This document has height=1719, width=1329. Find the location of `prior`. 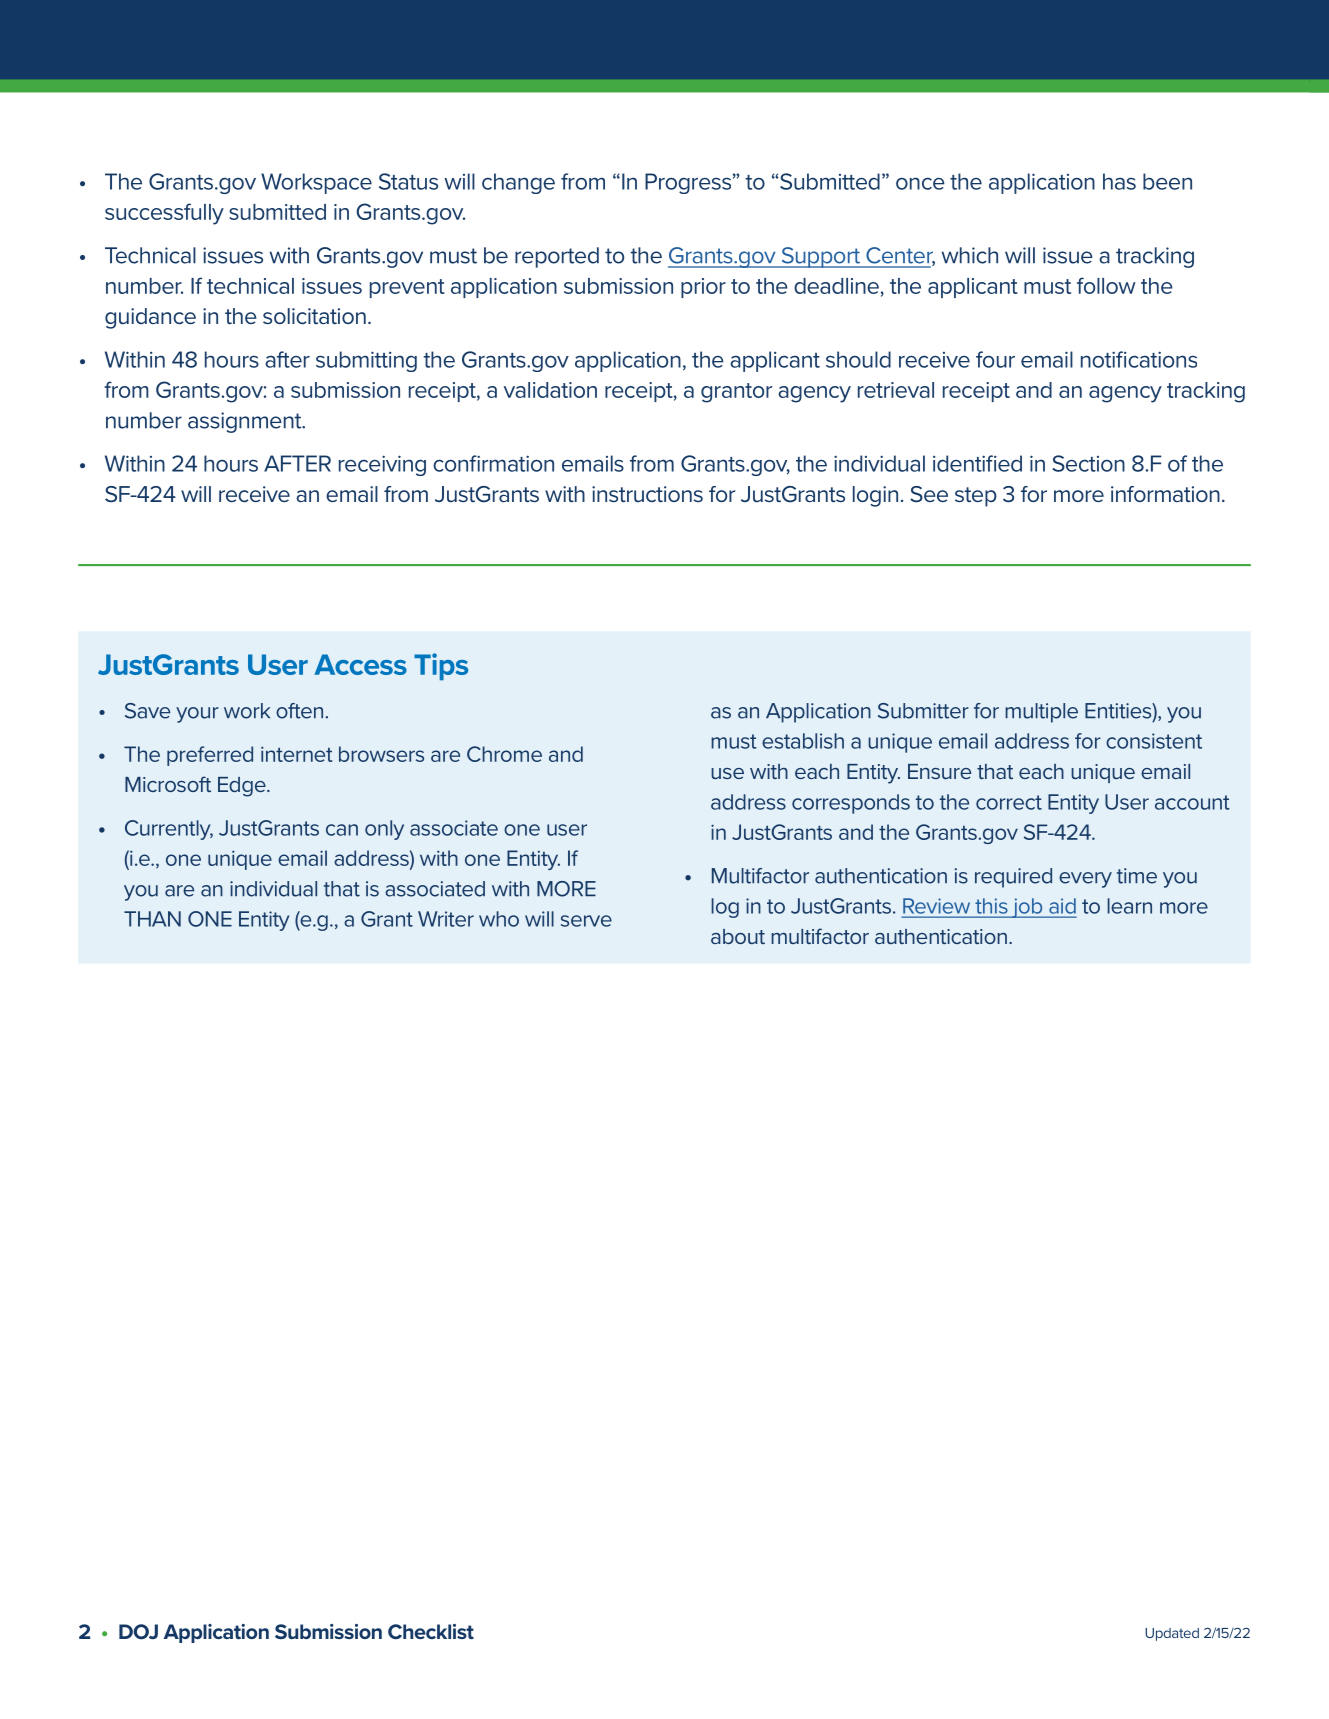

prior is located at coordinates (703, 288).
